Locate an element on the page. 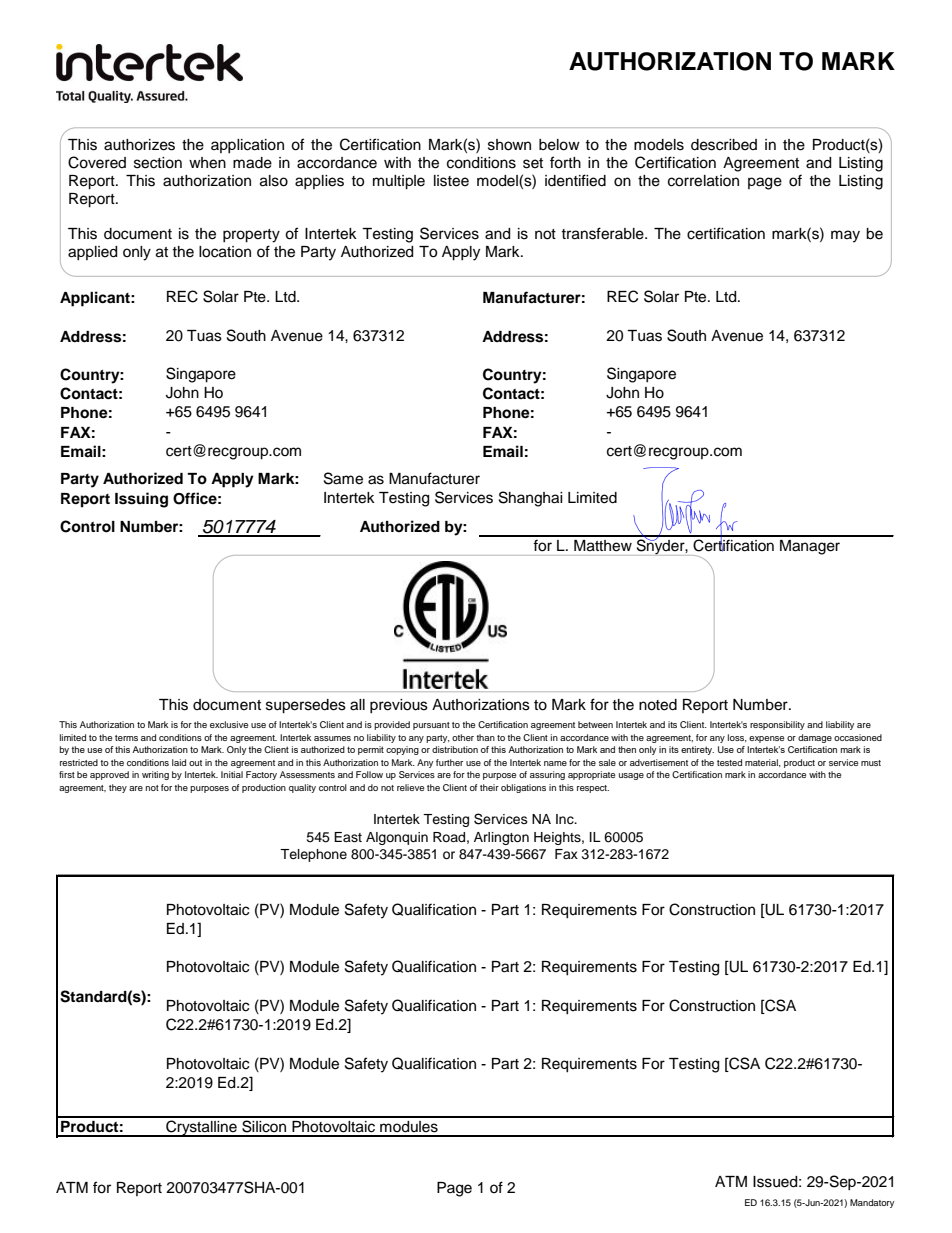 The image size is (952, 1233). Mandatory is located at coordinates (872, 1203).
